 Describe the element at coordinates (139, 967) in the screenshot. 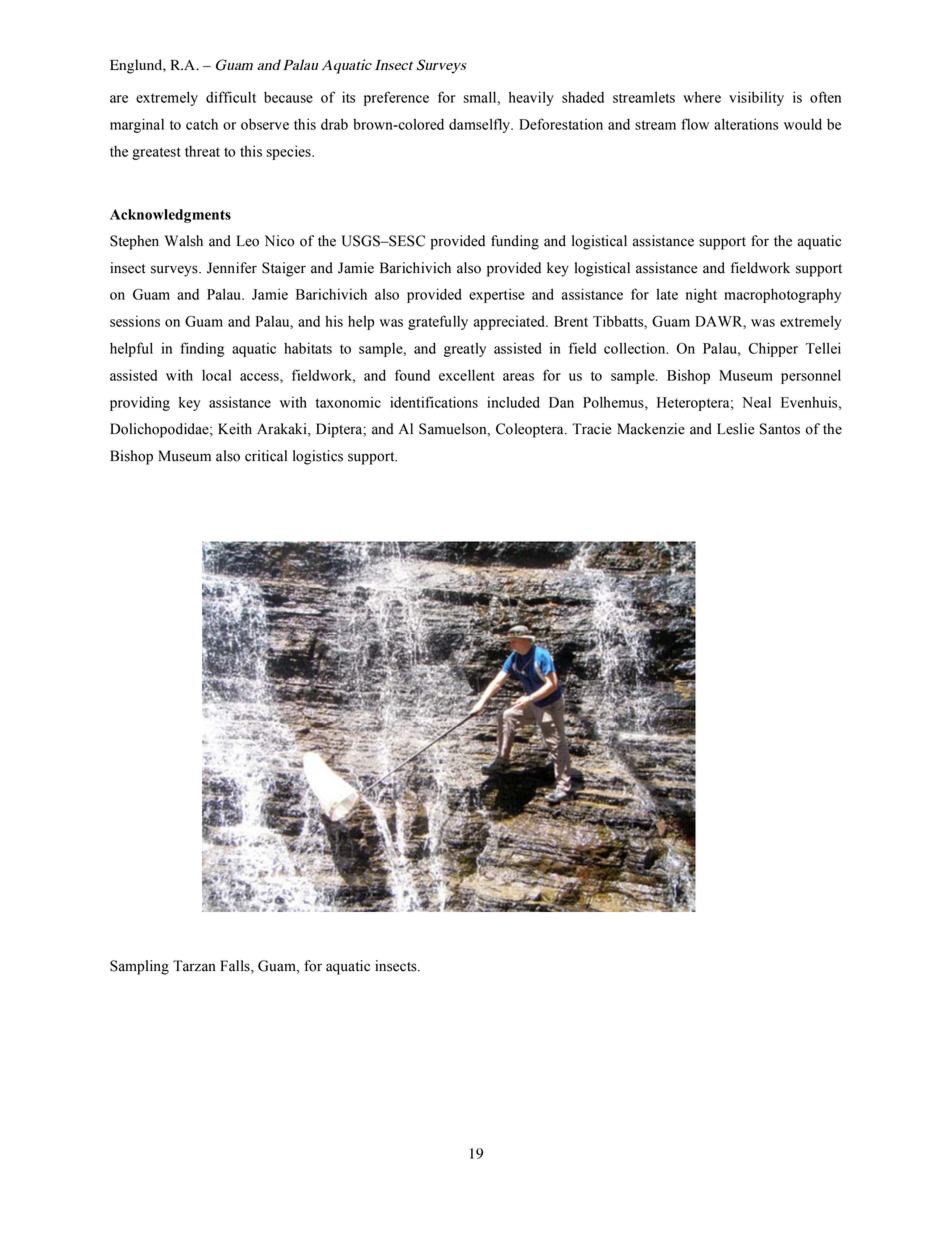

I see `Sampling` at that location.
